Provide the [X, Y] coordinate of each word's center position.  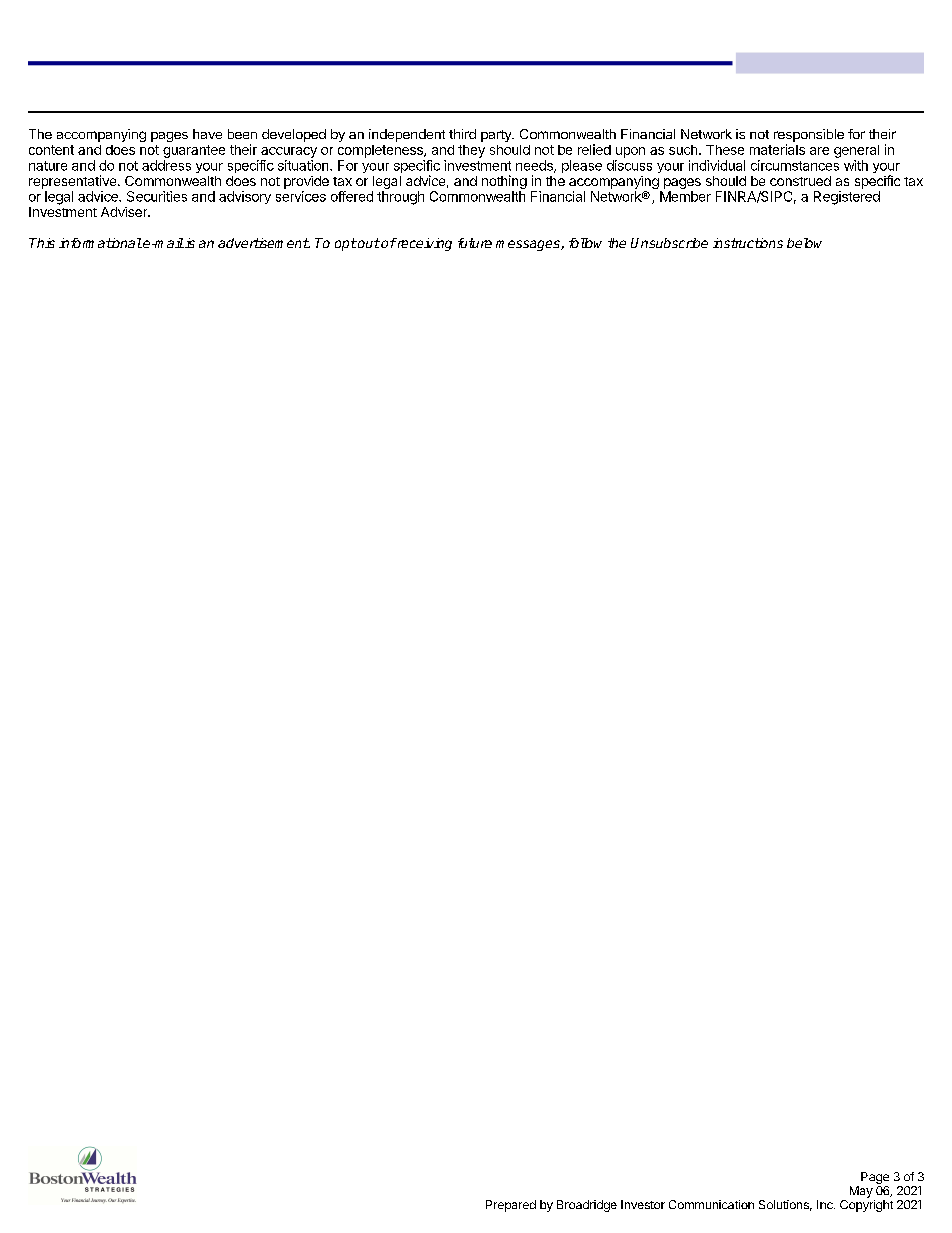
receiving [423, 244]
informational [100, 243]
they [471, 151]
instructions [748, 243]
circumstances [795, 165]
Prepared [511, 1206]
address [166, 165]
